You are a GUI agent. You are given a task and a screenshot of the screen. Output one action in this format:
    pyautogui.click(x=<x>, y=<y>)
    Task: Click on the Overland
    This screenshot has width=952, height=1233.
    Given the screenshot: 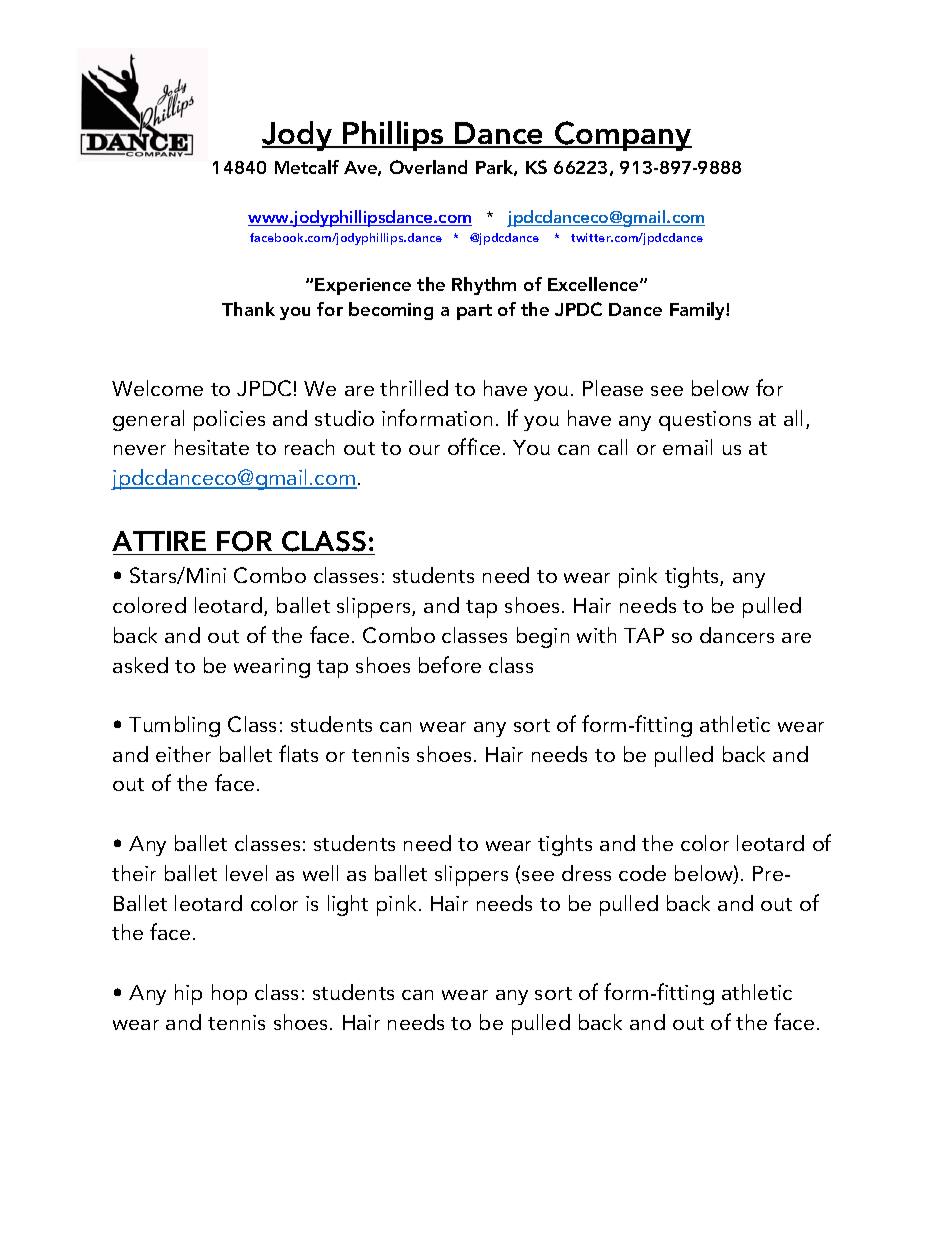 What is the action you would take?
    pyautogui.click(x=428, y=167)
